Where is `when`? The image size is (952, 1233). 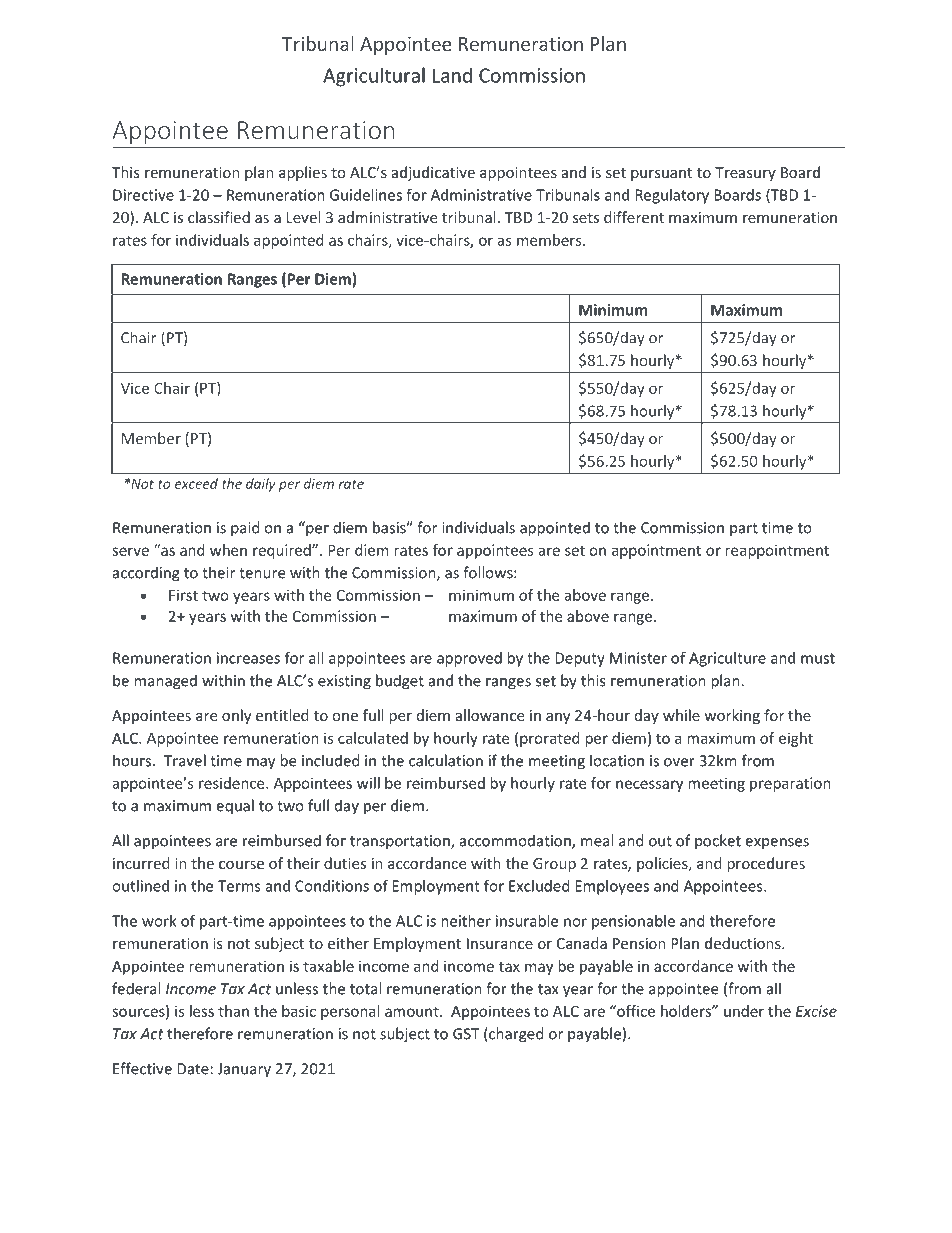
when is located at coordinates (228, 550).
